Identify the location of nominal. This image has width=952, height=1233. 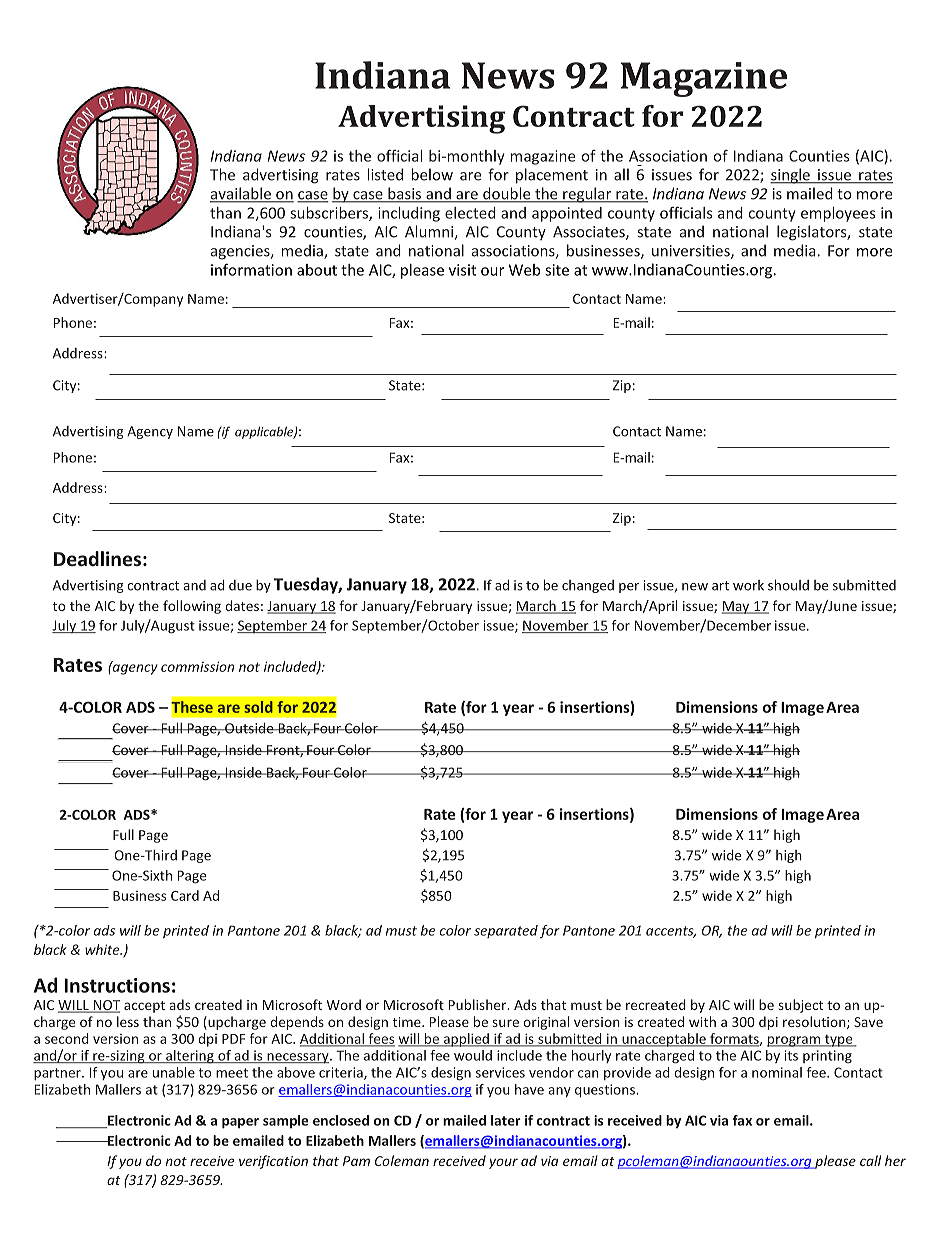
(777, 1072).
